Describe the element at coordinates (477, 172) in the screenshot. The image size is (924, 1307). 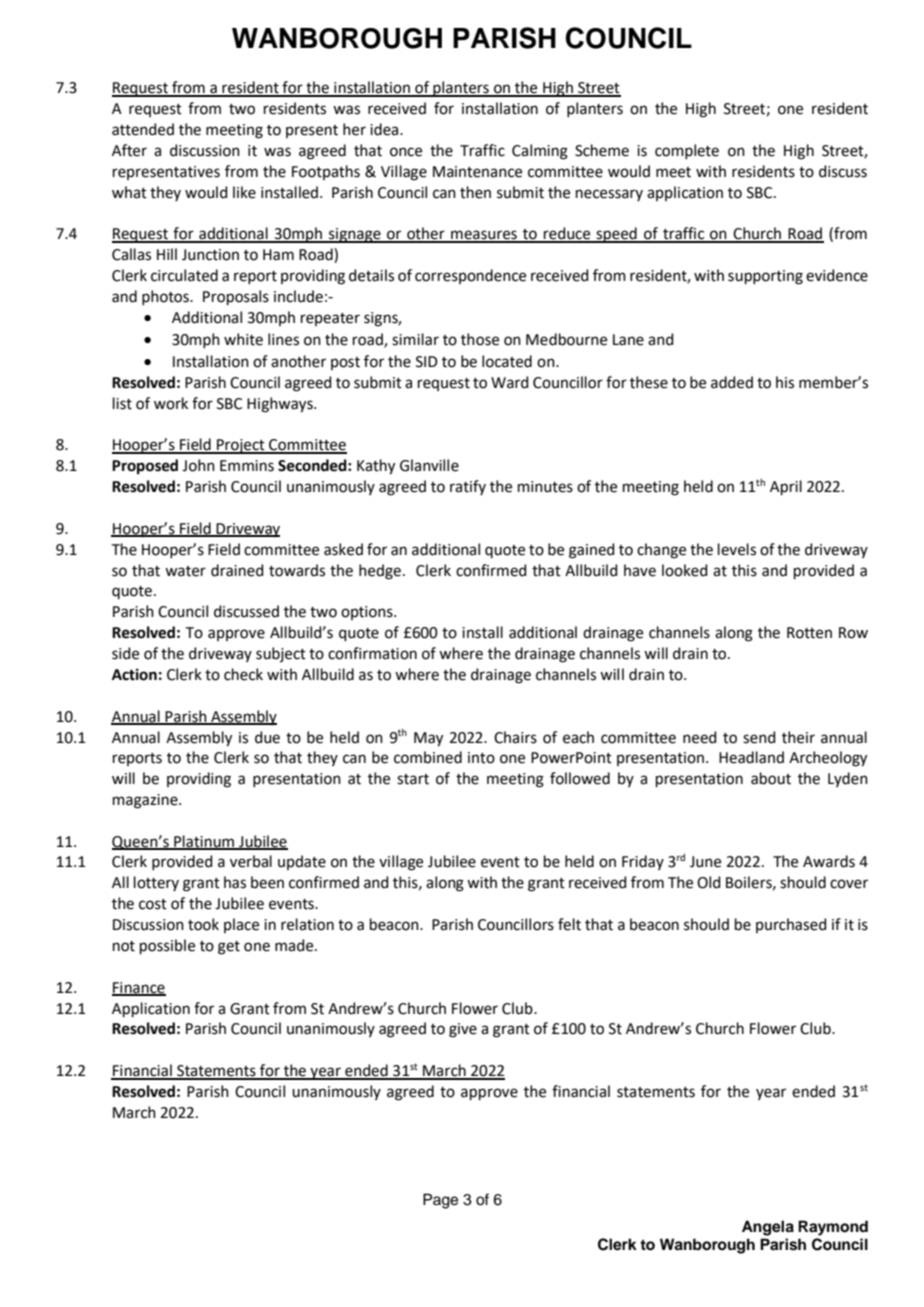
I see `Maintenance` at that location.
